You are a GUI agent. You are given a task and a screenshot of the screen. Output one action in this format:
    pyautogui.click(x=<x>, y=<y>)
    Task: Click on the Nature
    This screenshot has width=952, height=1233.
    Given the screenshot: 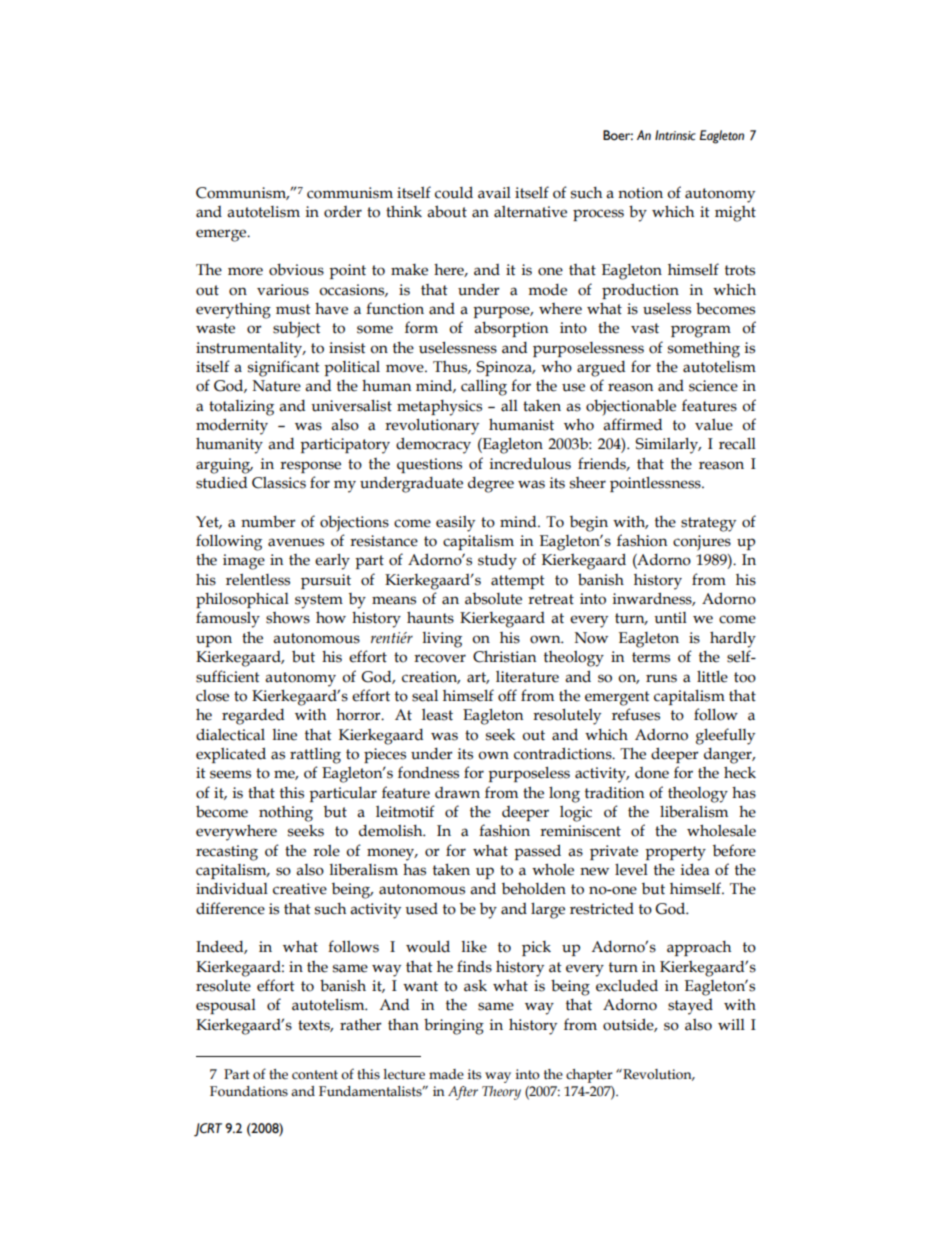 What is the action you would take?
    pyautogui.click(x=277, y=386)
